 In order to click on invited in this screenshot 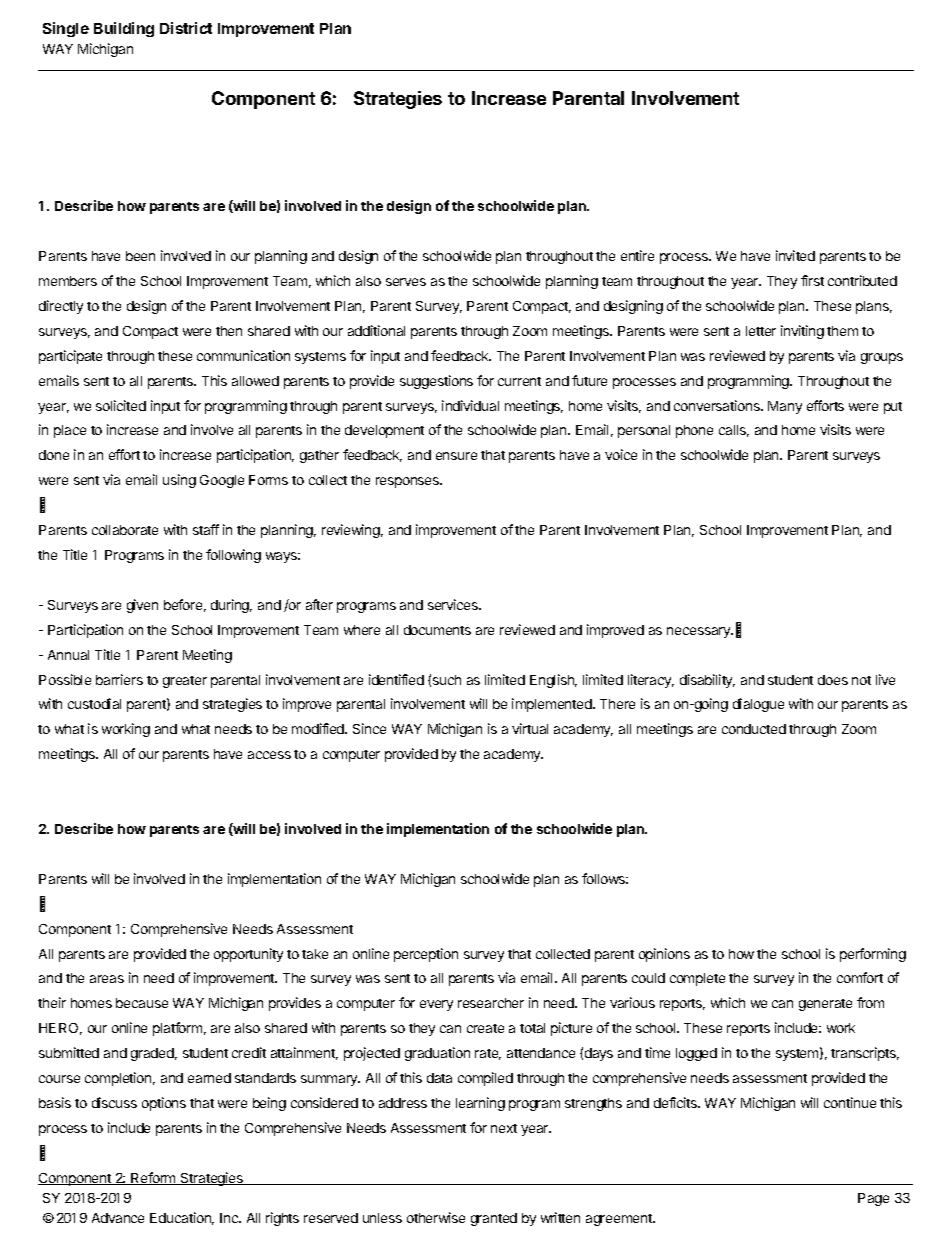, I will do `click(795, 255)`.
